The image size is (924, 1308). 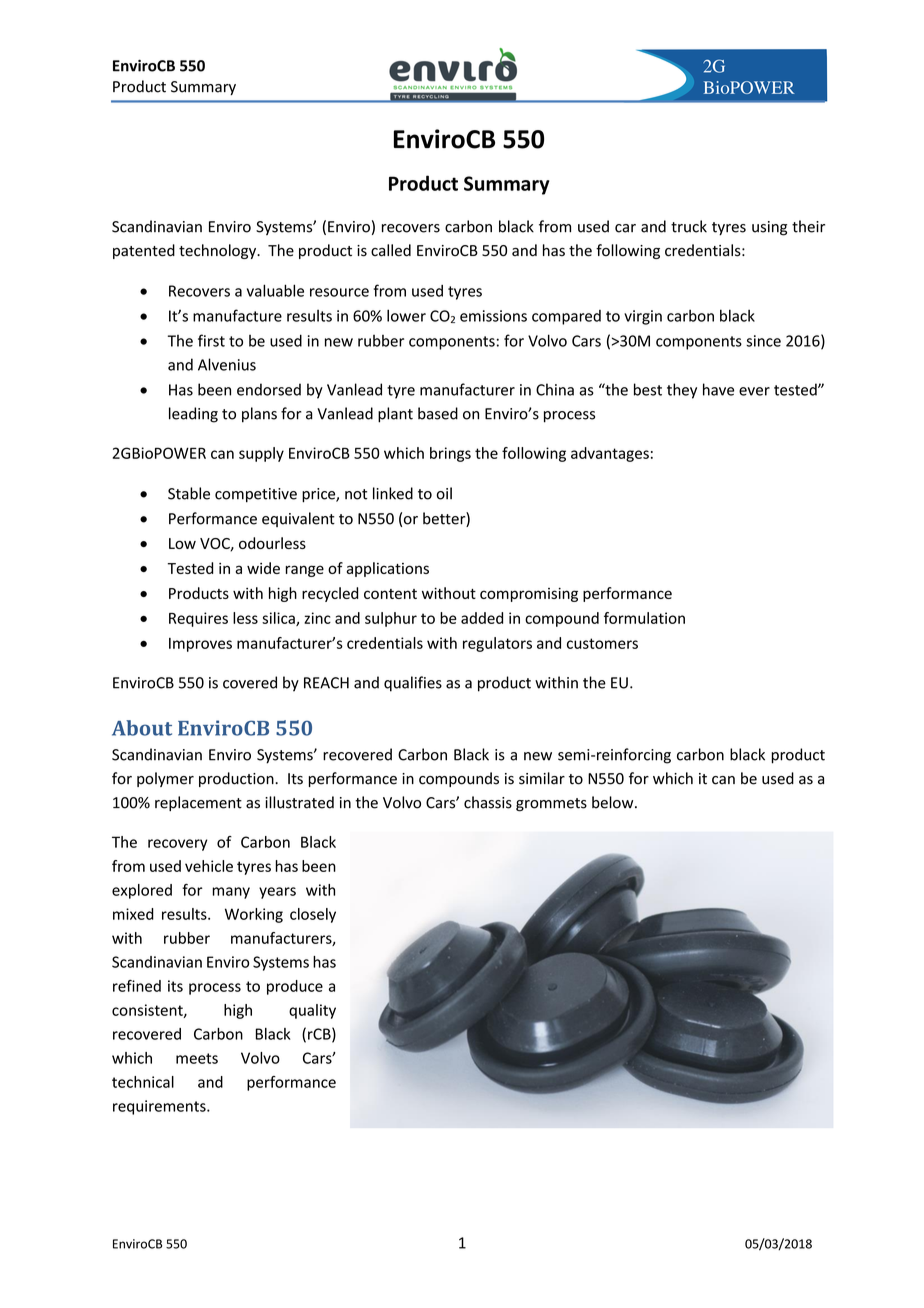 What do you see at coordinates (614, 802) in the screenshot?
I see `below` at bounding box center [614, 802].
